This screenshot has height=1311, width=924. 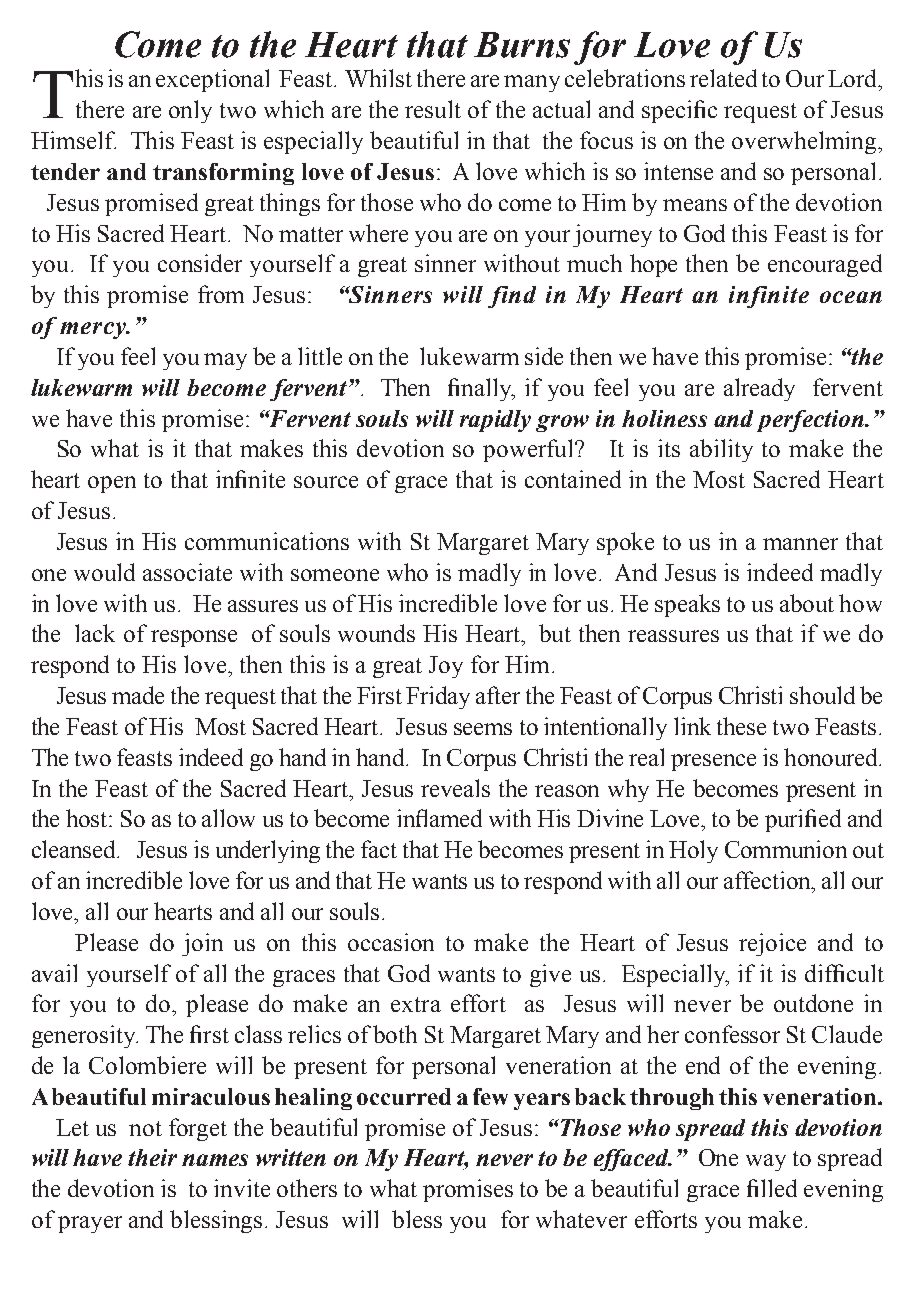 I want to click on host, so click(x=88, y=818).
